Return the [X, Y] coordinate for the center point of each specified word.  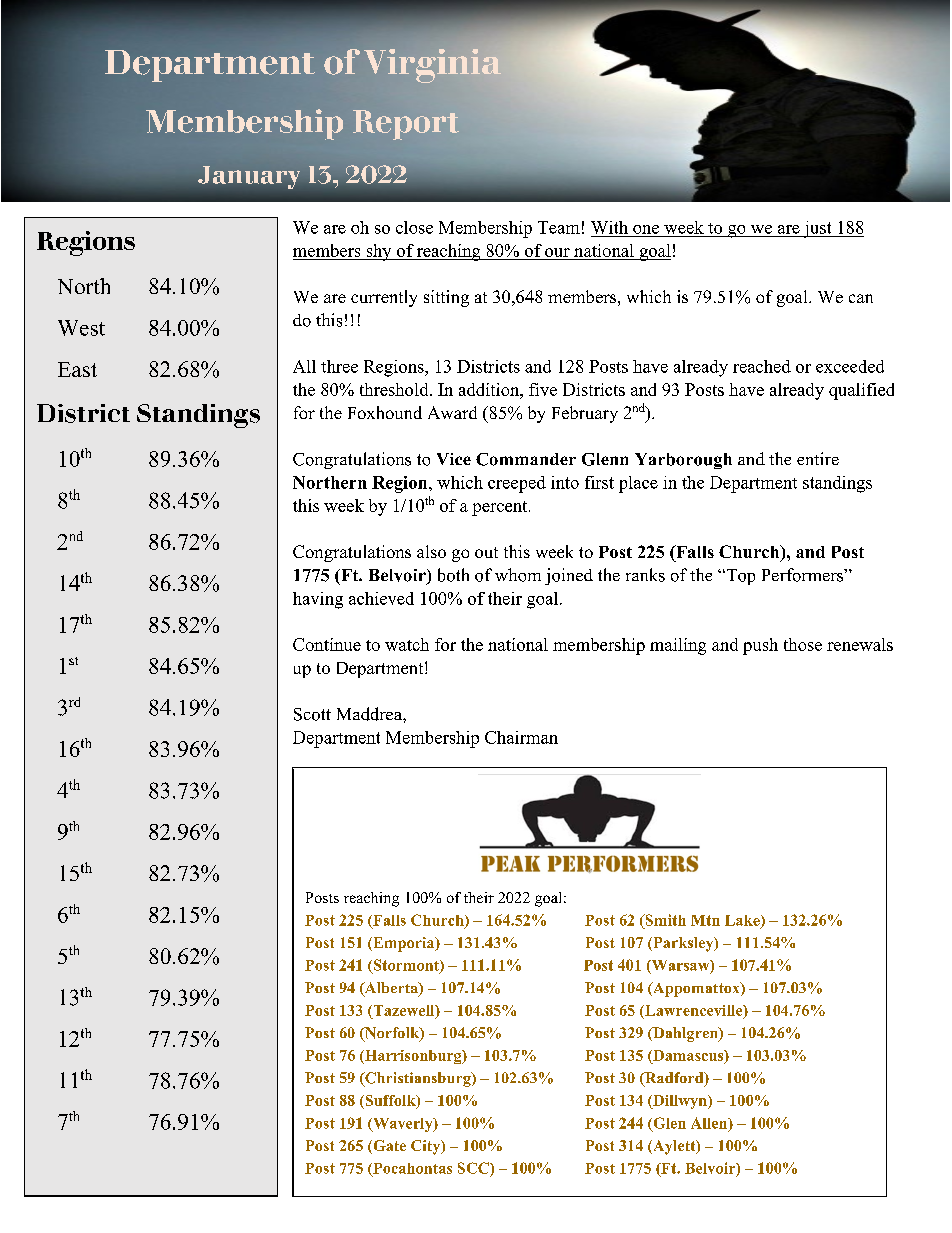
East [77, 369]
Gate [388, 1147]
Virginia [432, 66]
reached [762, 366]
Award [452, 412]
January [249, 177]
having [318, 600]
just [817, 229]
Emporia [404, 944]
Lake [743, 921]
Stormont [406, 966]
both [453, 575]
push [760, 646]
